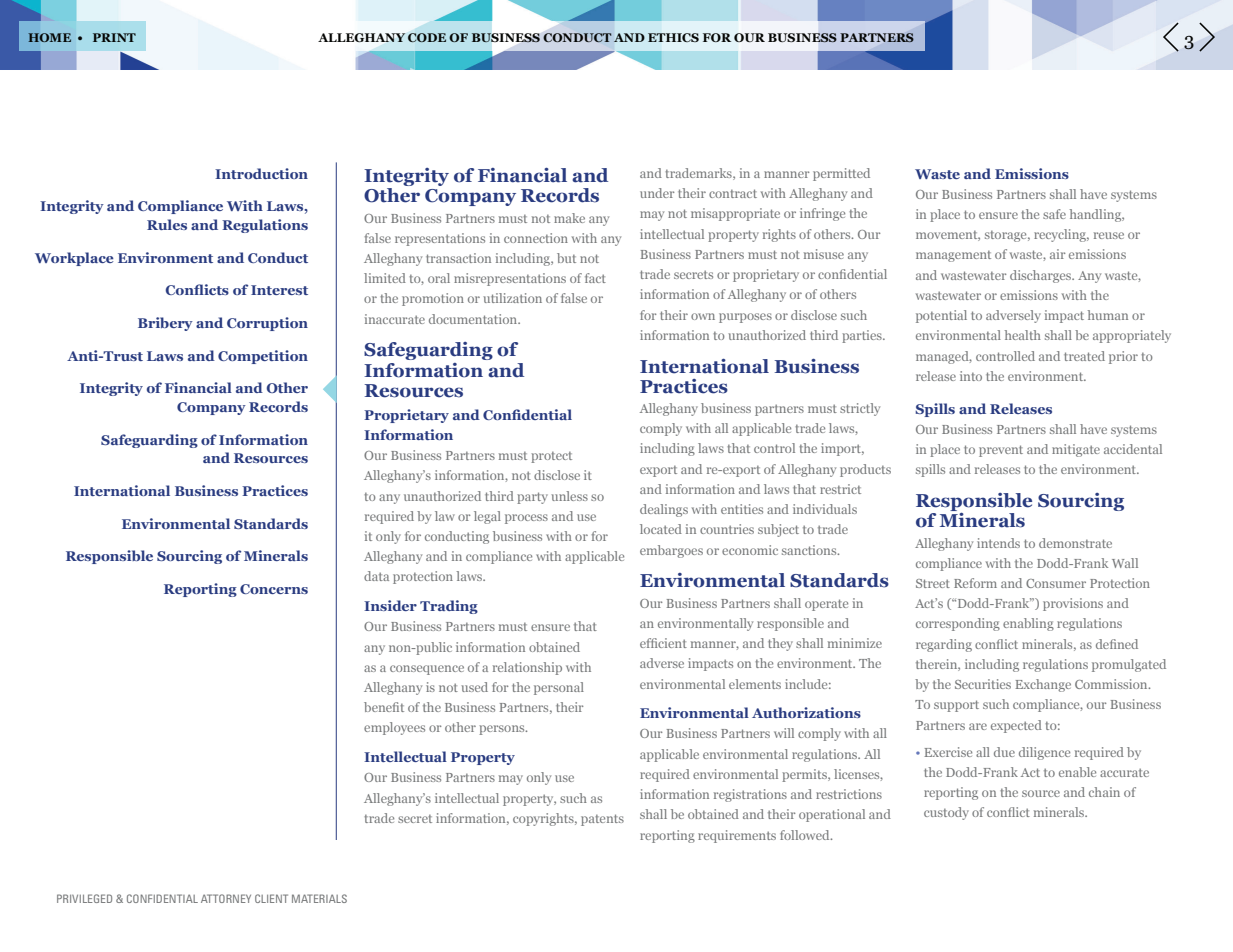 The image size is (1233, 952). I want to click on fact, so click(595, 278).
